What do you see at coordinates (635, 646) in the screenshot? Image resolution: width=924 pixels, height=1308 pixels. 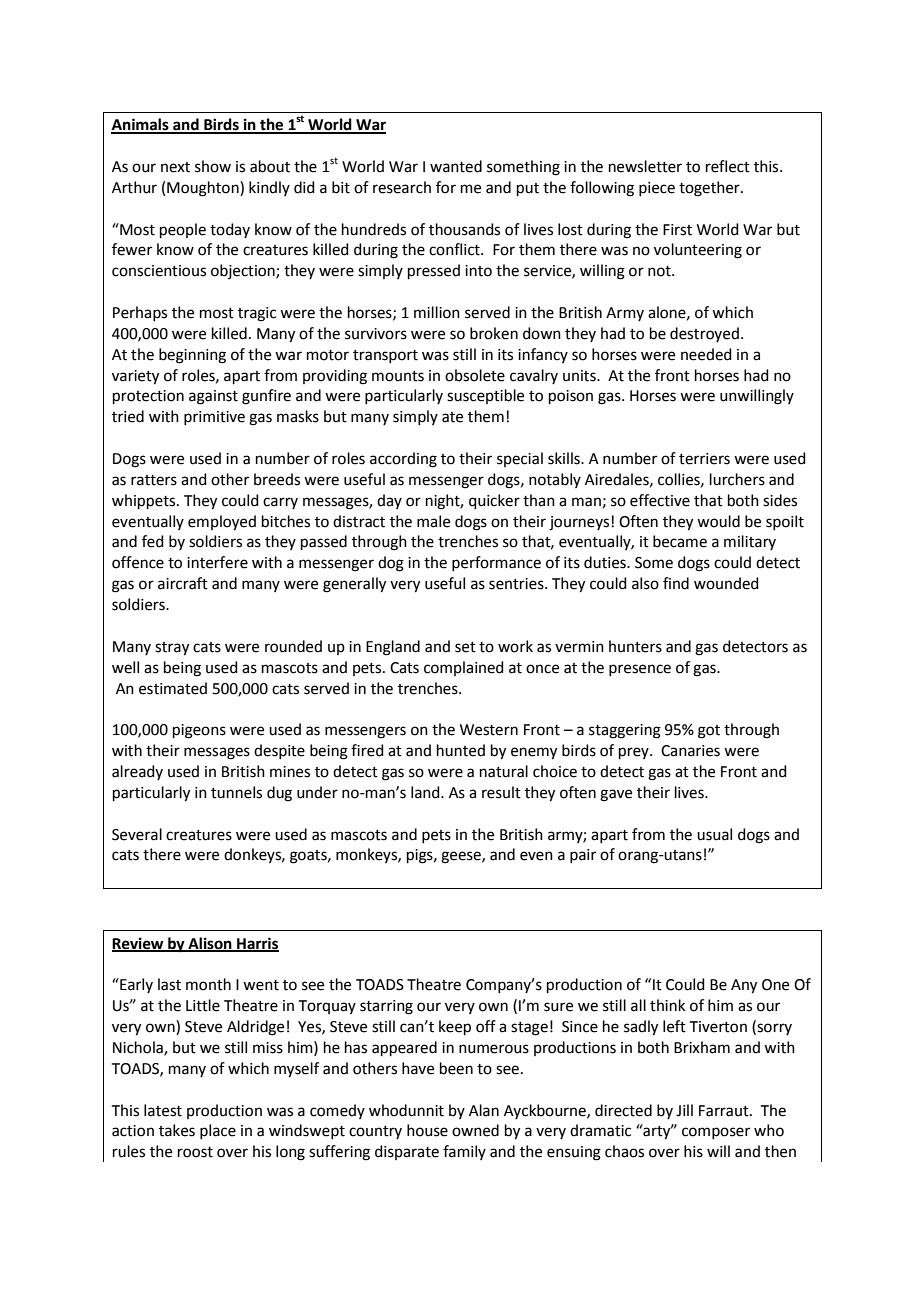 I see `hunters` at bounding box center [635, 646].
